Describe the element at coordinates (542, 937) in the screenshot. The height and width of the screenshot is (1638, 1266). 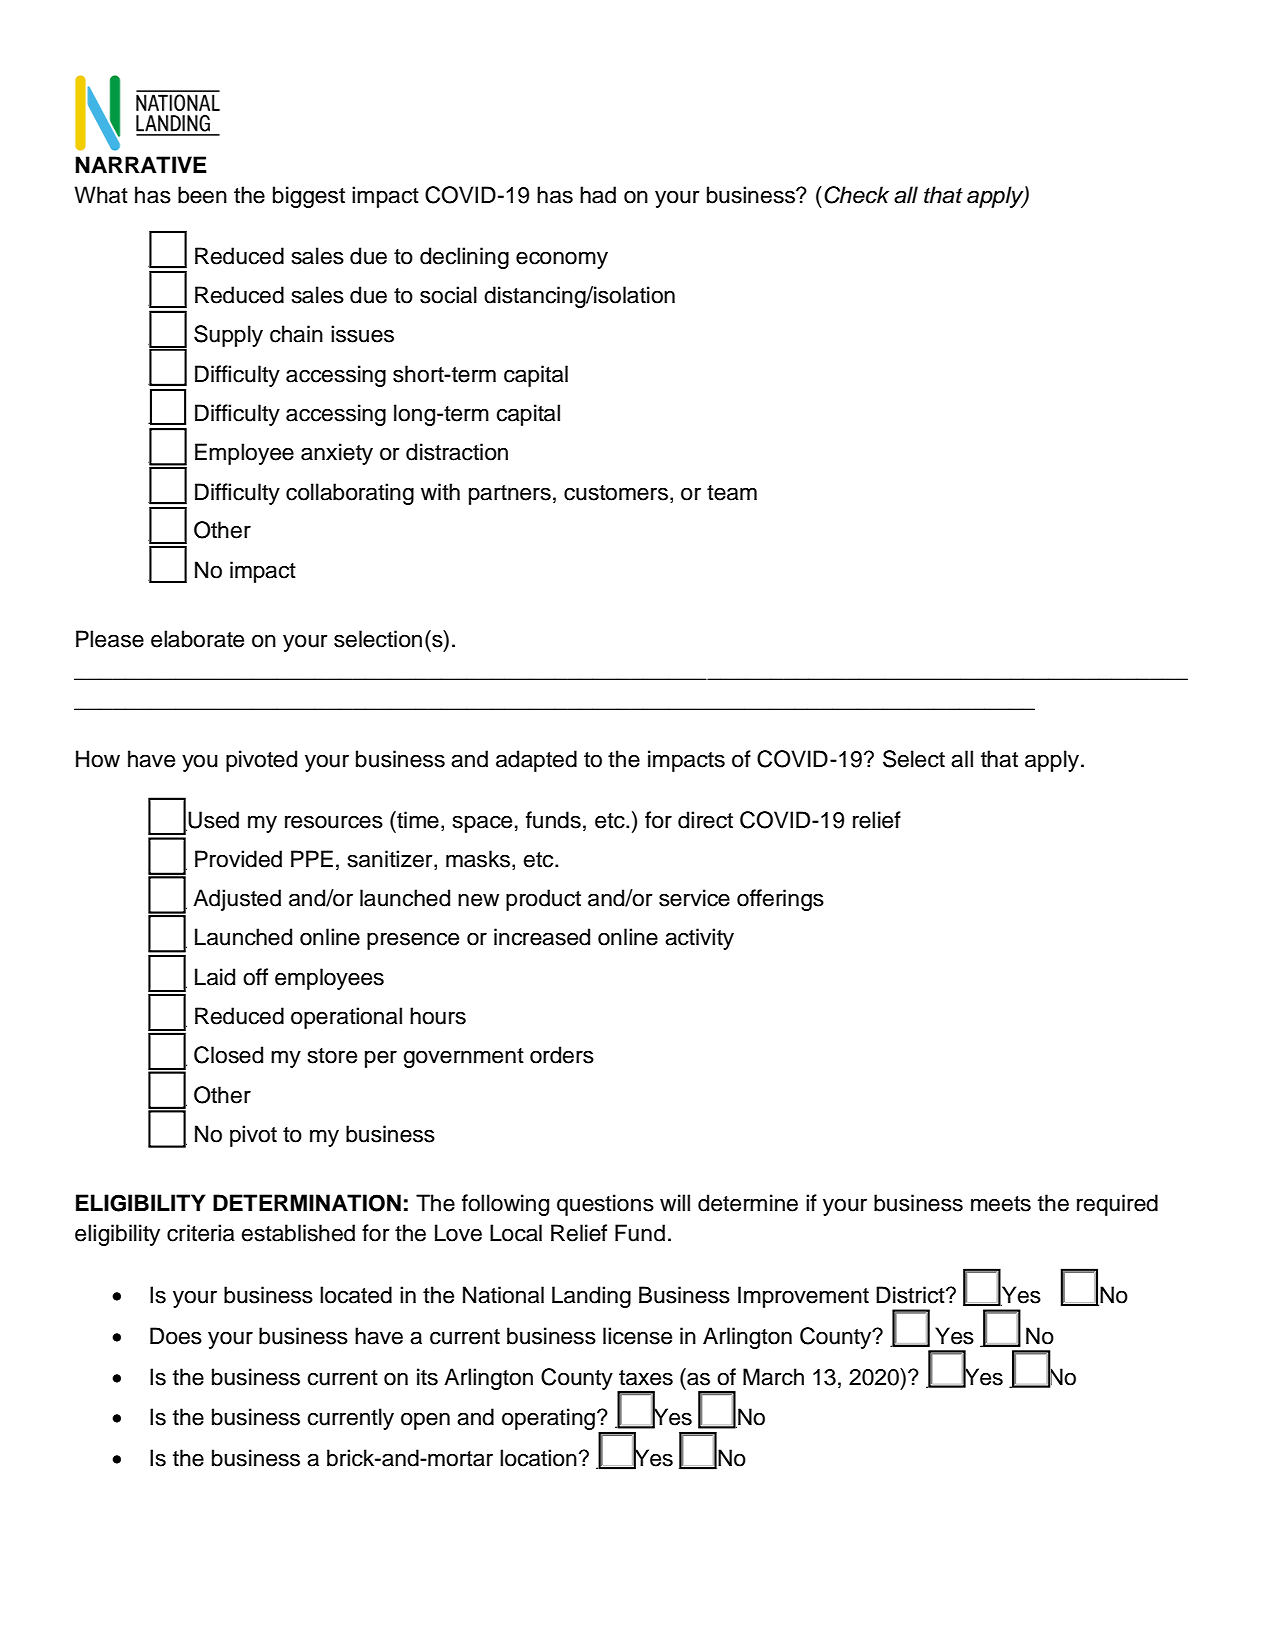
I see `increased` at that location.
